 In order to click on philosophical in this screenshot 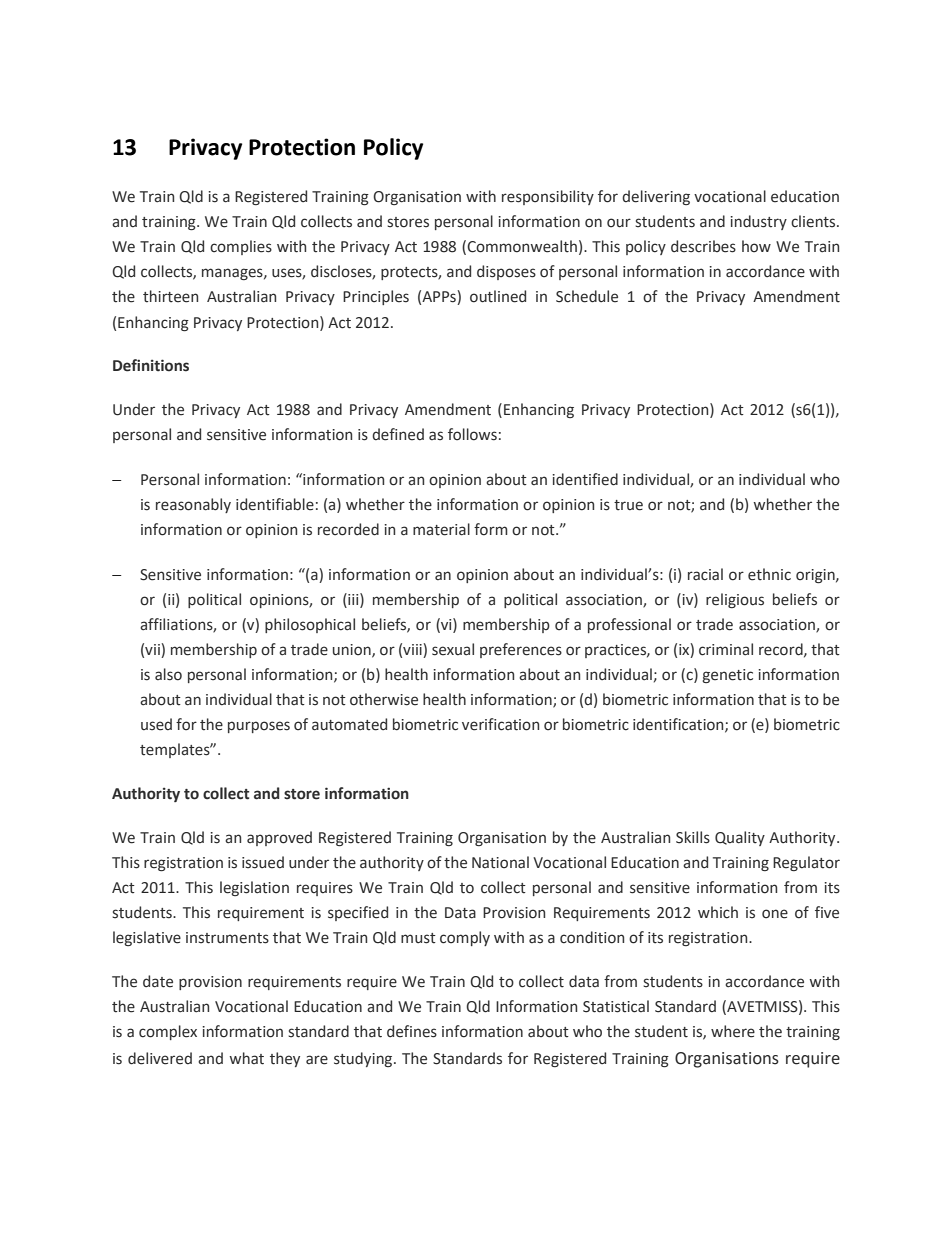, I will do `click(310, 625)`.
